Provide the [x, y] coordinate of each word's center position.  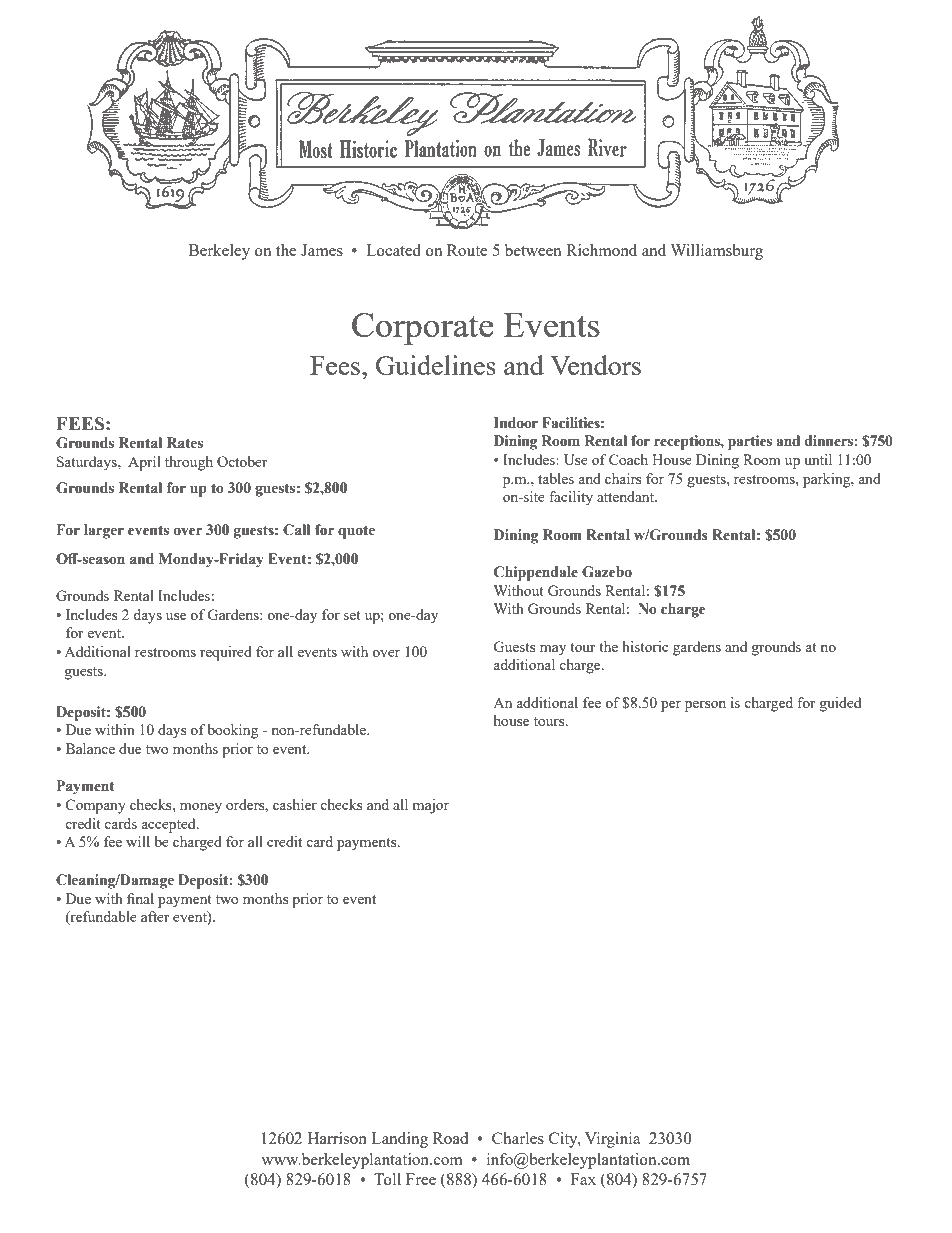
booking [232, 731]
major [431, 806]
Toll [387, 1179]
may [553, 650]
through [189, 463]
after [155, 916]
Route [467, 250]
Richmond [601, 250]
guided [840, 704]
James [322, 250]
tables [556, 478]
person [705, 706]
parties [750, 442]
